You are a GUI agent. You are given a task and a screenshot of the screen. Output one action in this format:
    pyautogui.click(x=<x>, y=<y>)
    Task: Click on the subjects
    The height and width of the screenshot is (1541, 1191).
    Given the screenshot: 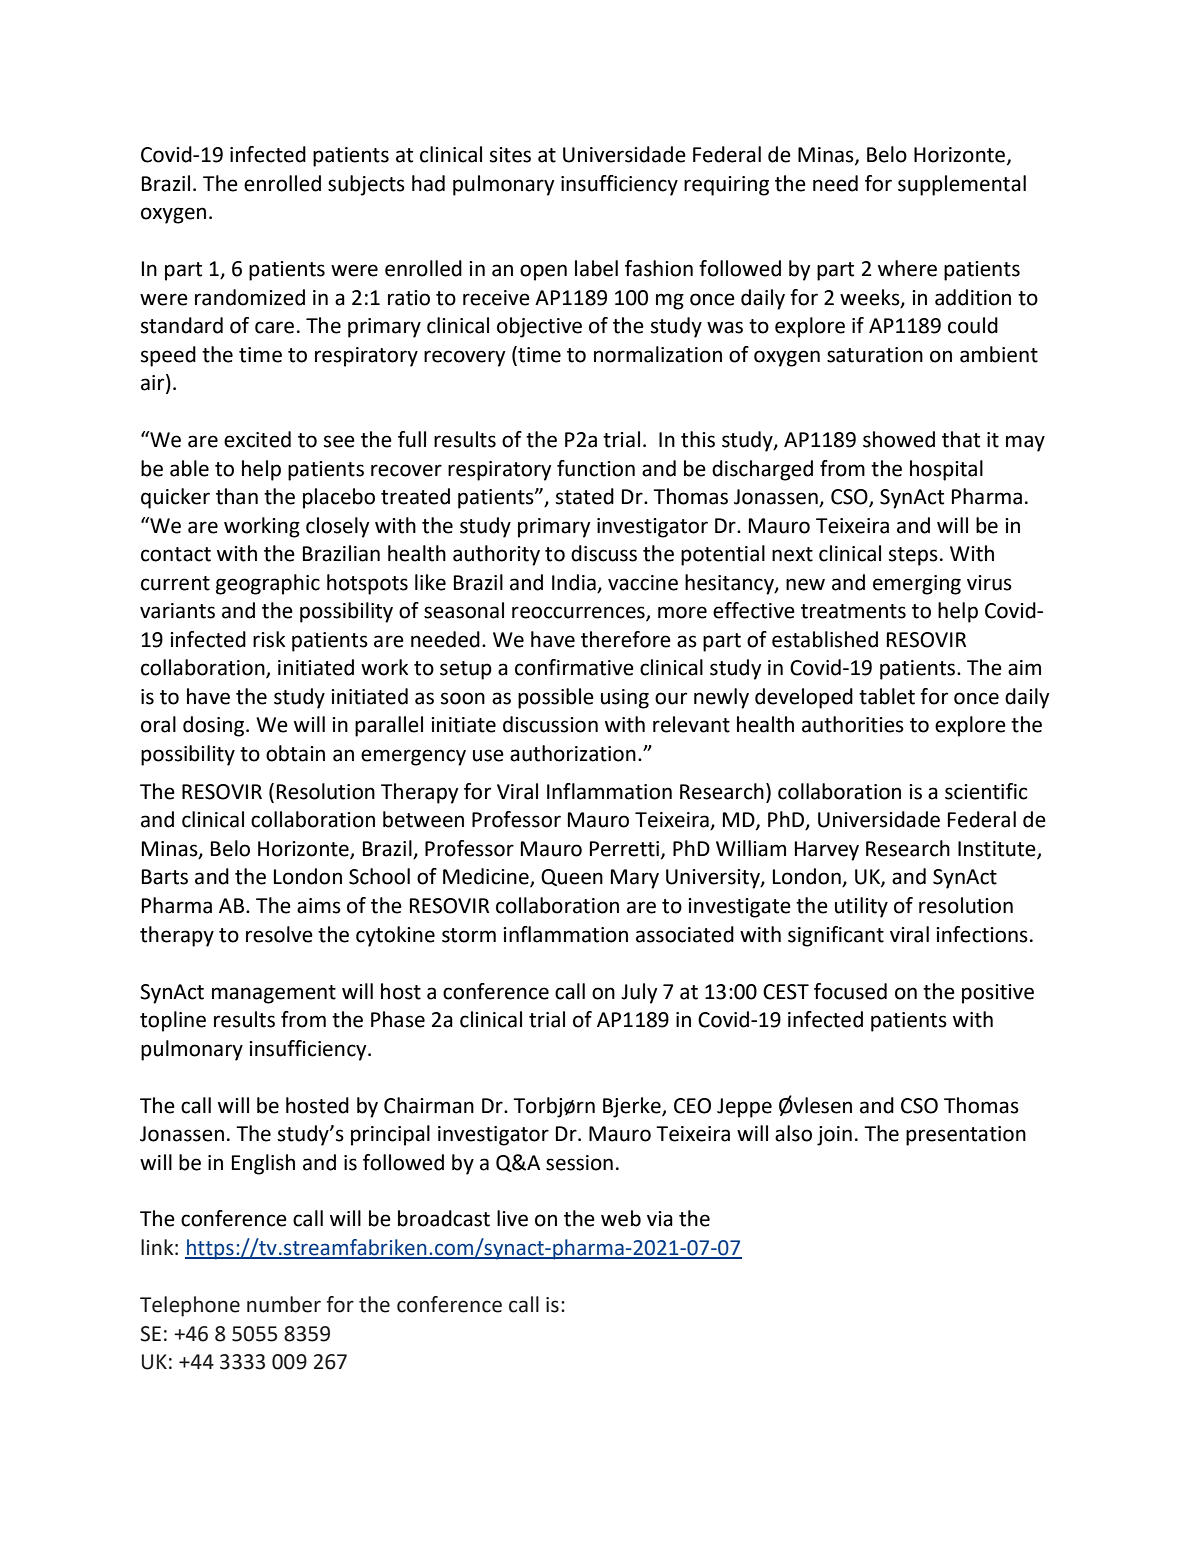 What is the action you would take?
    pyautogui.click(x=366, y=185)
